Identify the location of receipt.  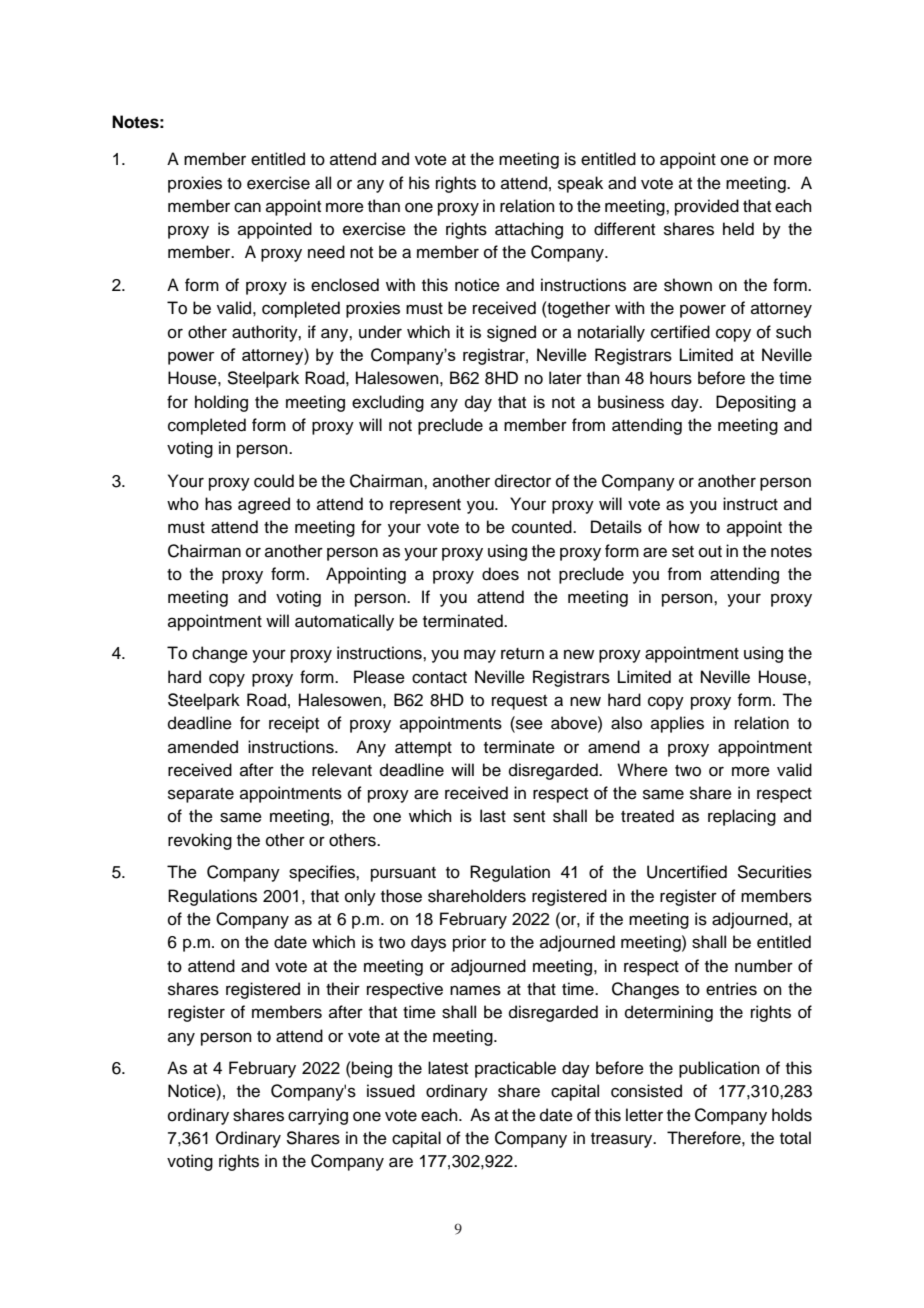
(294, 724).
